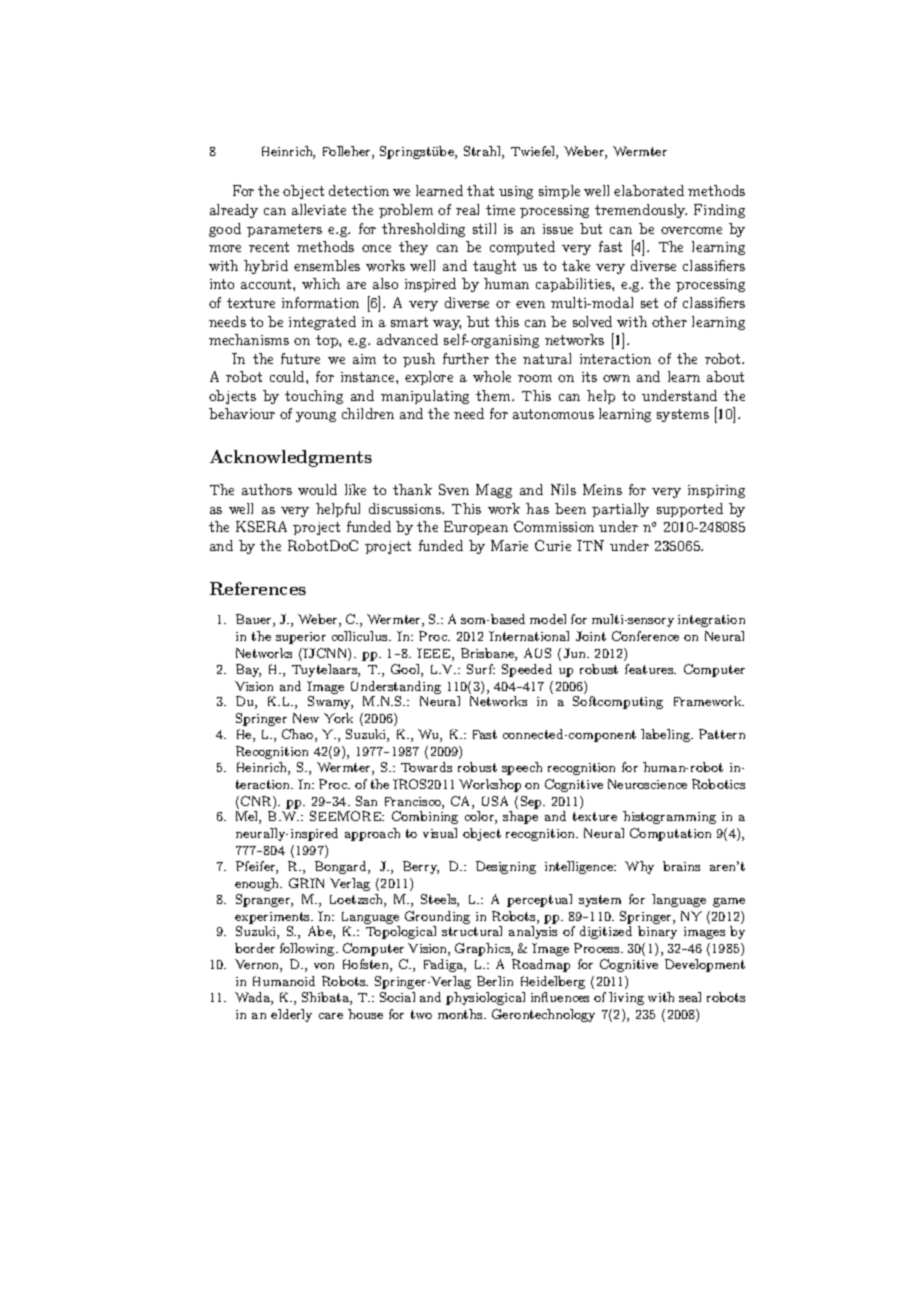 This screenshot has width=924, height=1308. Describe the element at coordinates (291, 1015) in the screenshot. I see `elderly` at that location.
